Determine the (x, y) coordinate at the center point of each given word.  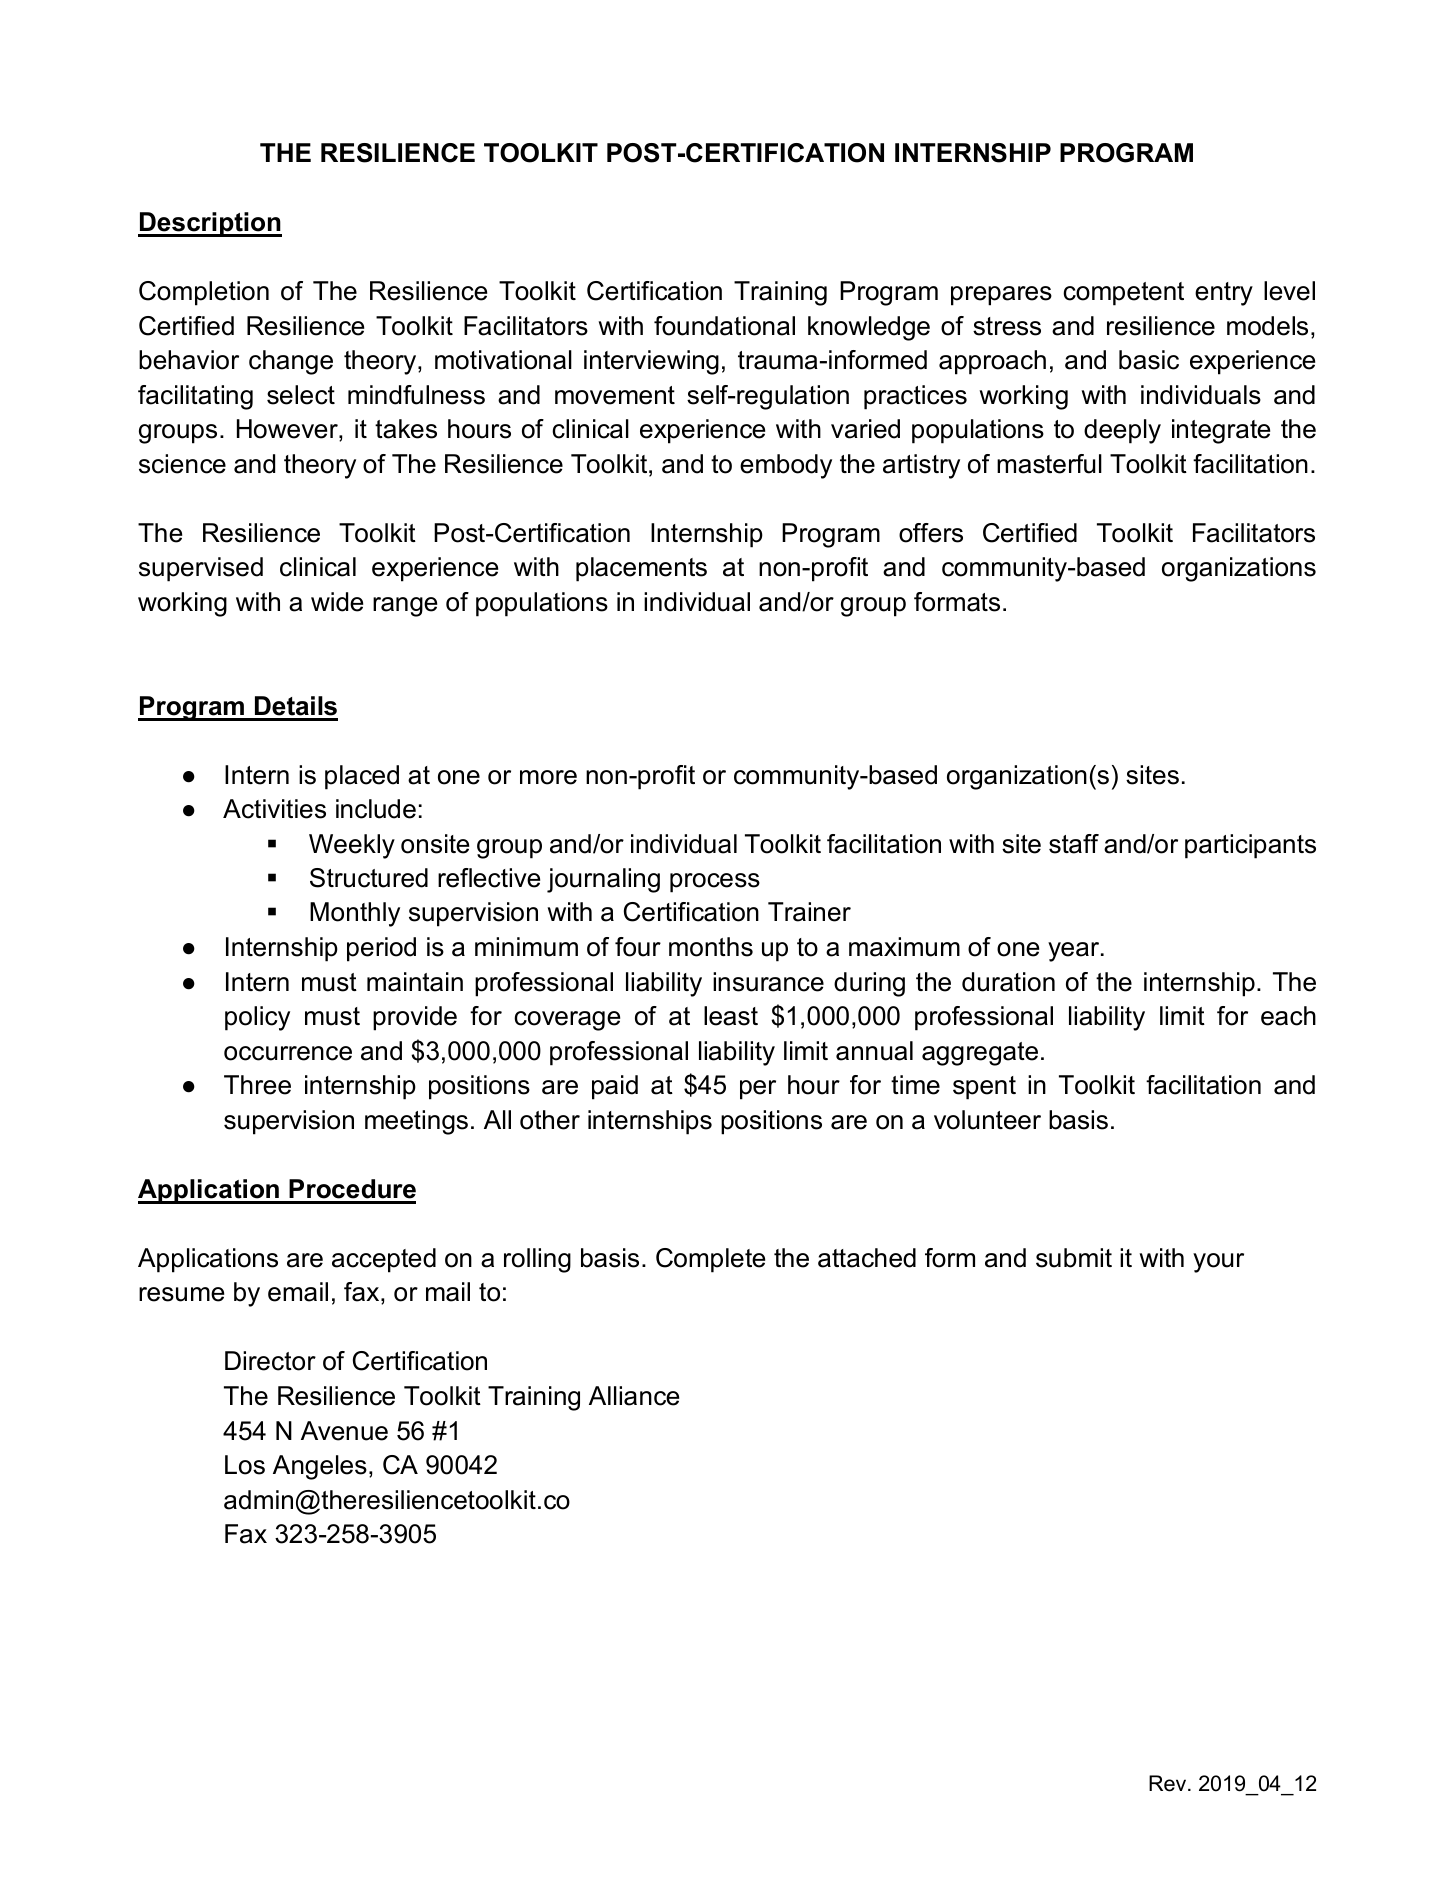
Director (270, 1361)
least (731, 1016)
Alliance (634, 1396)
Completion (204, 293)
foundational (724, 326)
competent (1123, 294)
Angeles (320, 1467)
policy (257, 1018)
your (1218, 1263)
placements (641, 569)
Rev (1169, 1783)
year (1075, 952)
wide (337, 602)
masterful (1049, 464)
